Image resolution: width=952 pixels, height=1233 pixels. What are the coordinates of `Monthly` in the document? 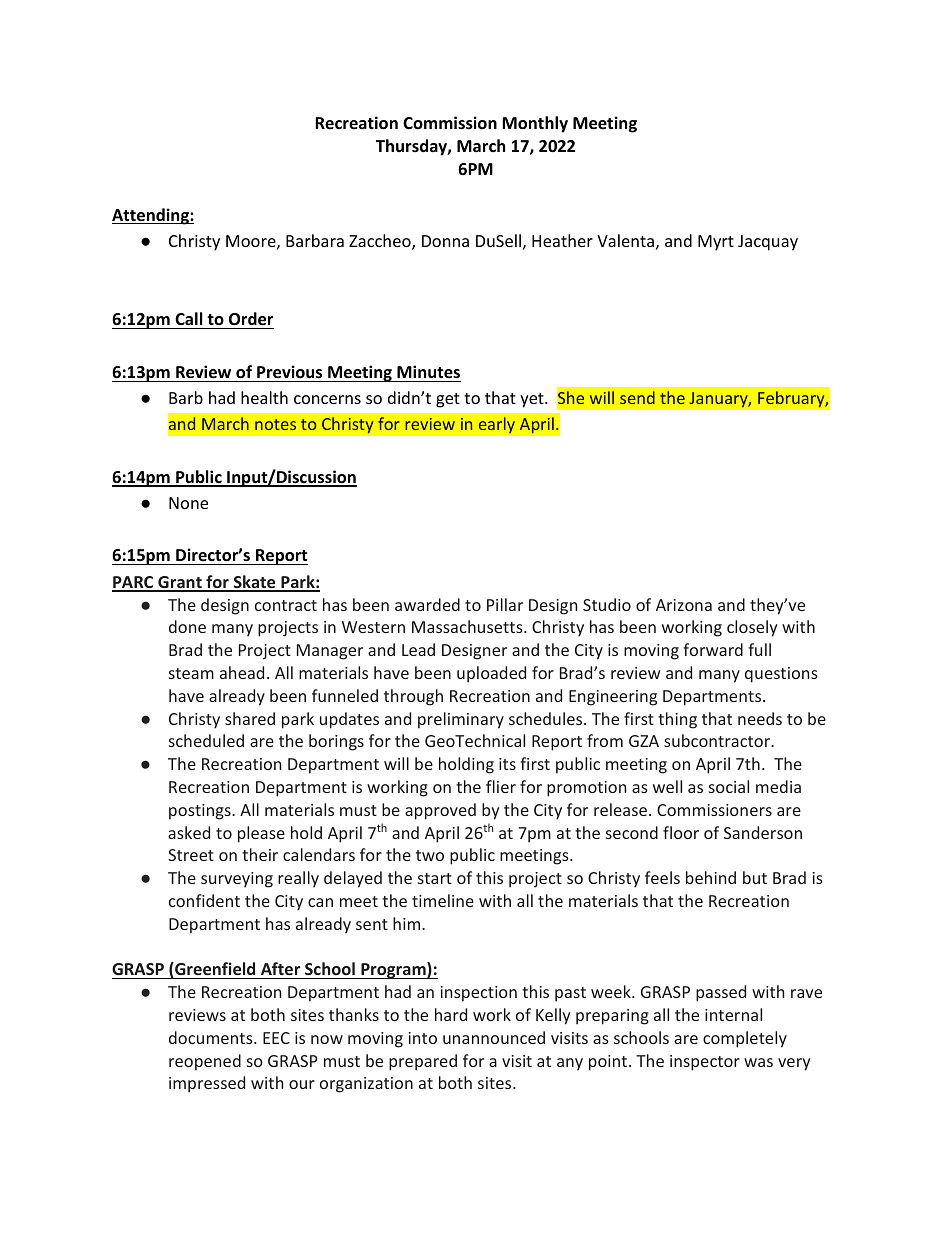 It's located at (535, 124).
